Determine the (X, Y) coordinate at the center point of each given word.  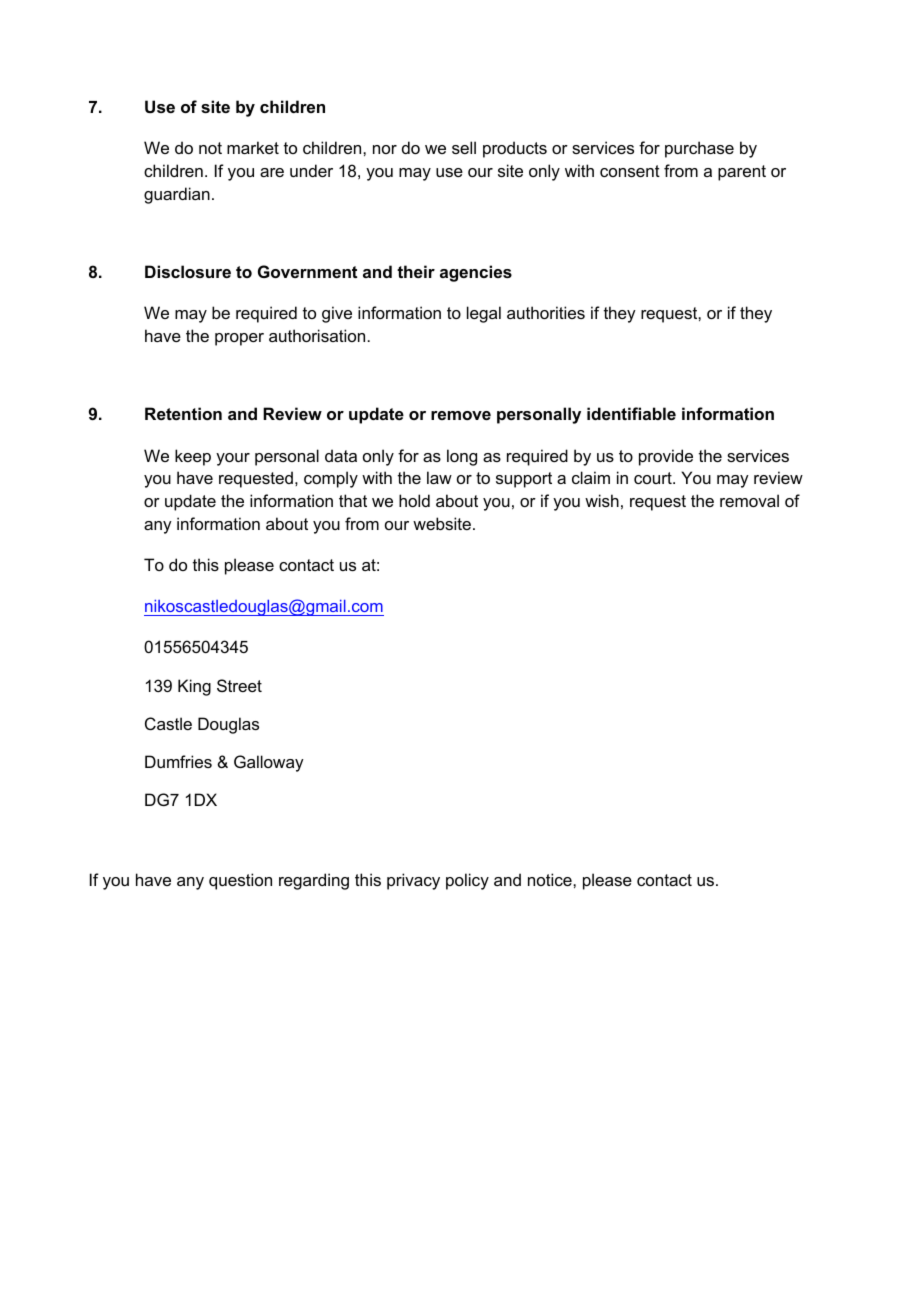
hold (414, 500)
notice (551, 879)
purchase (699, 149)
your (233, 459)
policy (467, 881)
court (654, 478)
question (240, 881)
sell (464, 147)
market (253, 147)
